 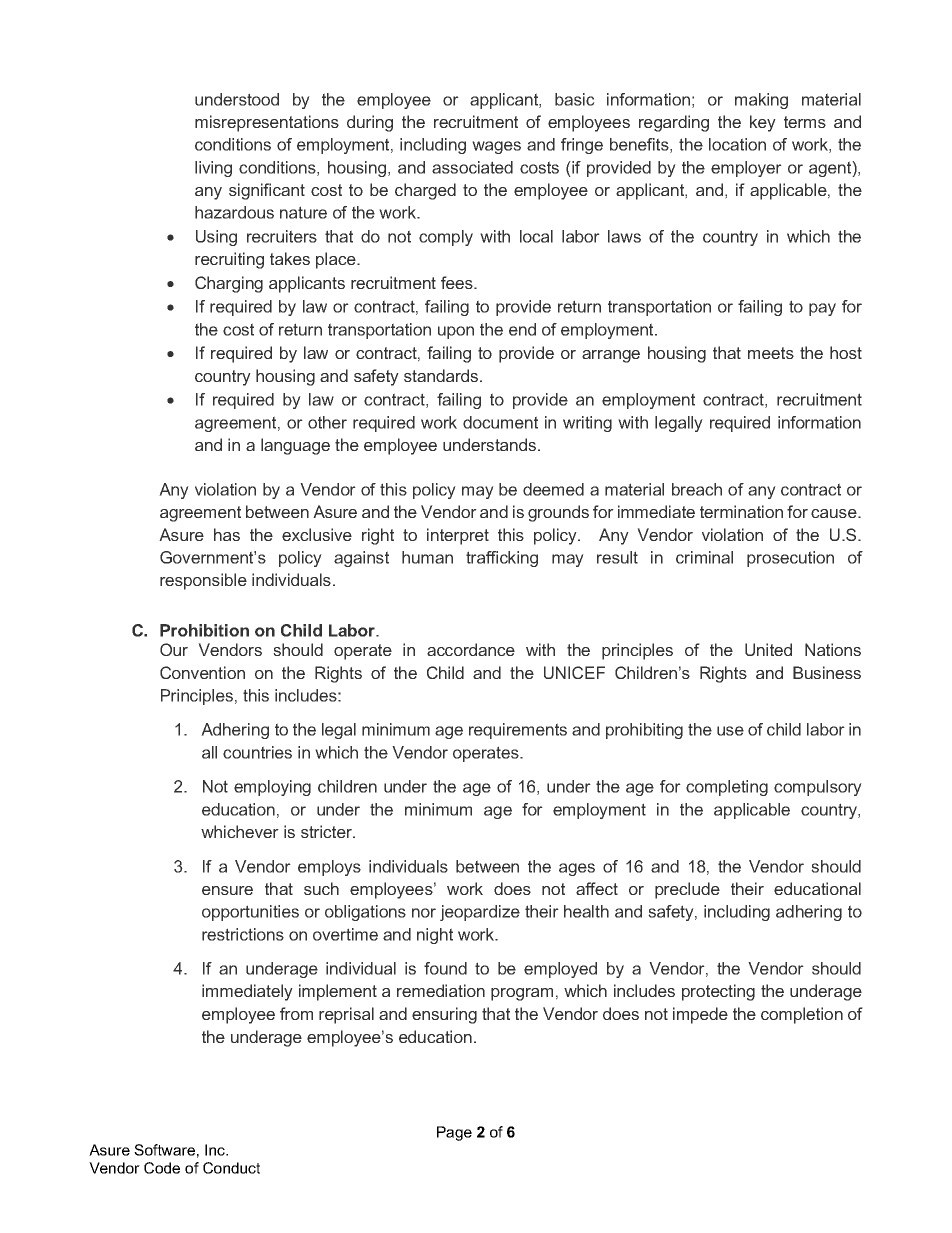 What do you see at coordinates (471, 649) in the page?
I see `accordance` at bounding box center [471, 649].
